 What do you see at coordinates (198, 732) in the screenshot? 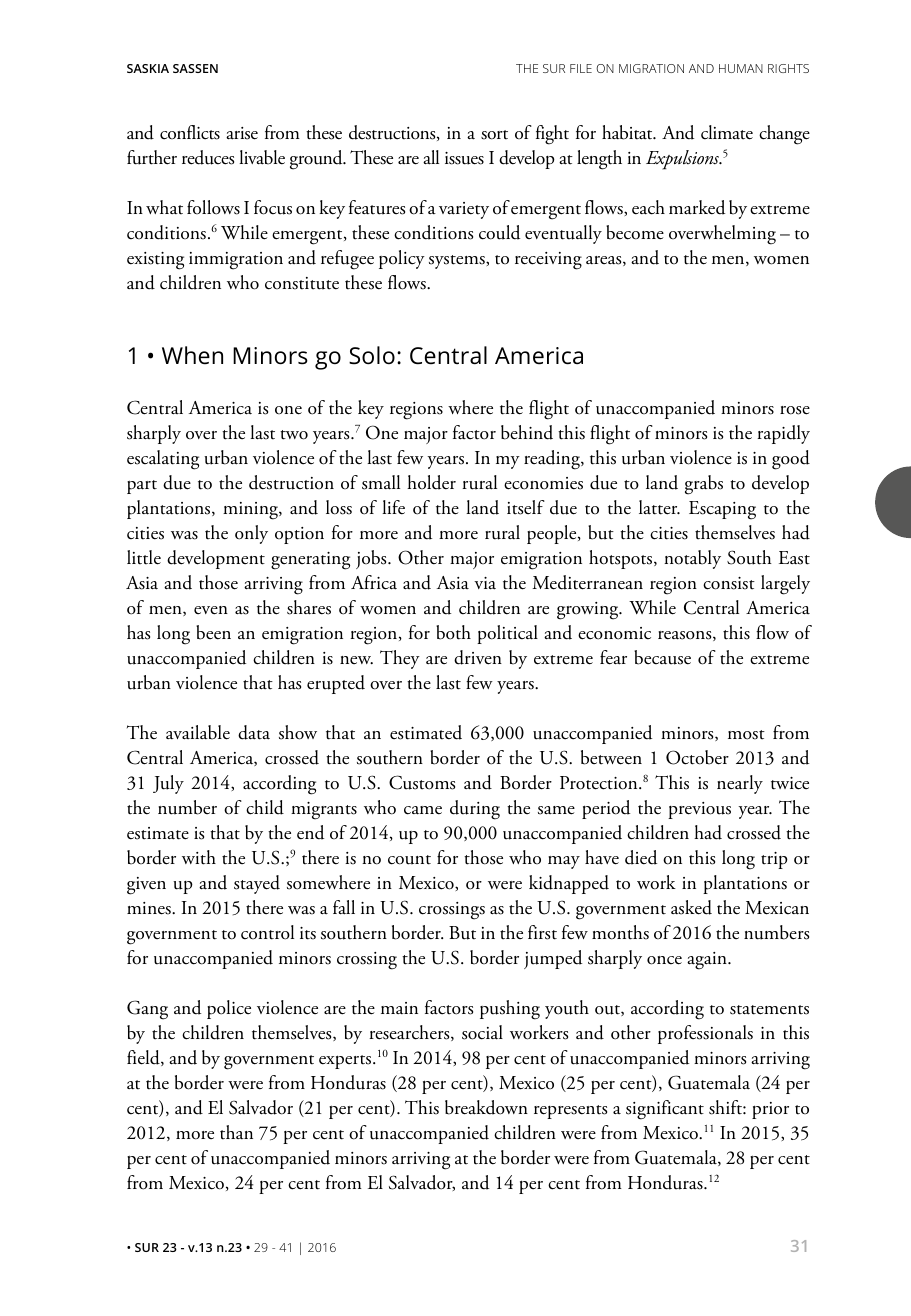
I see `available` at bounding box center [198, 732].
